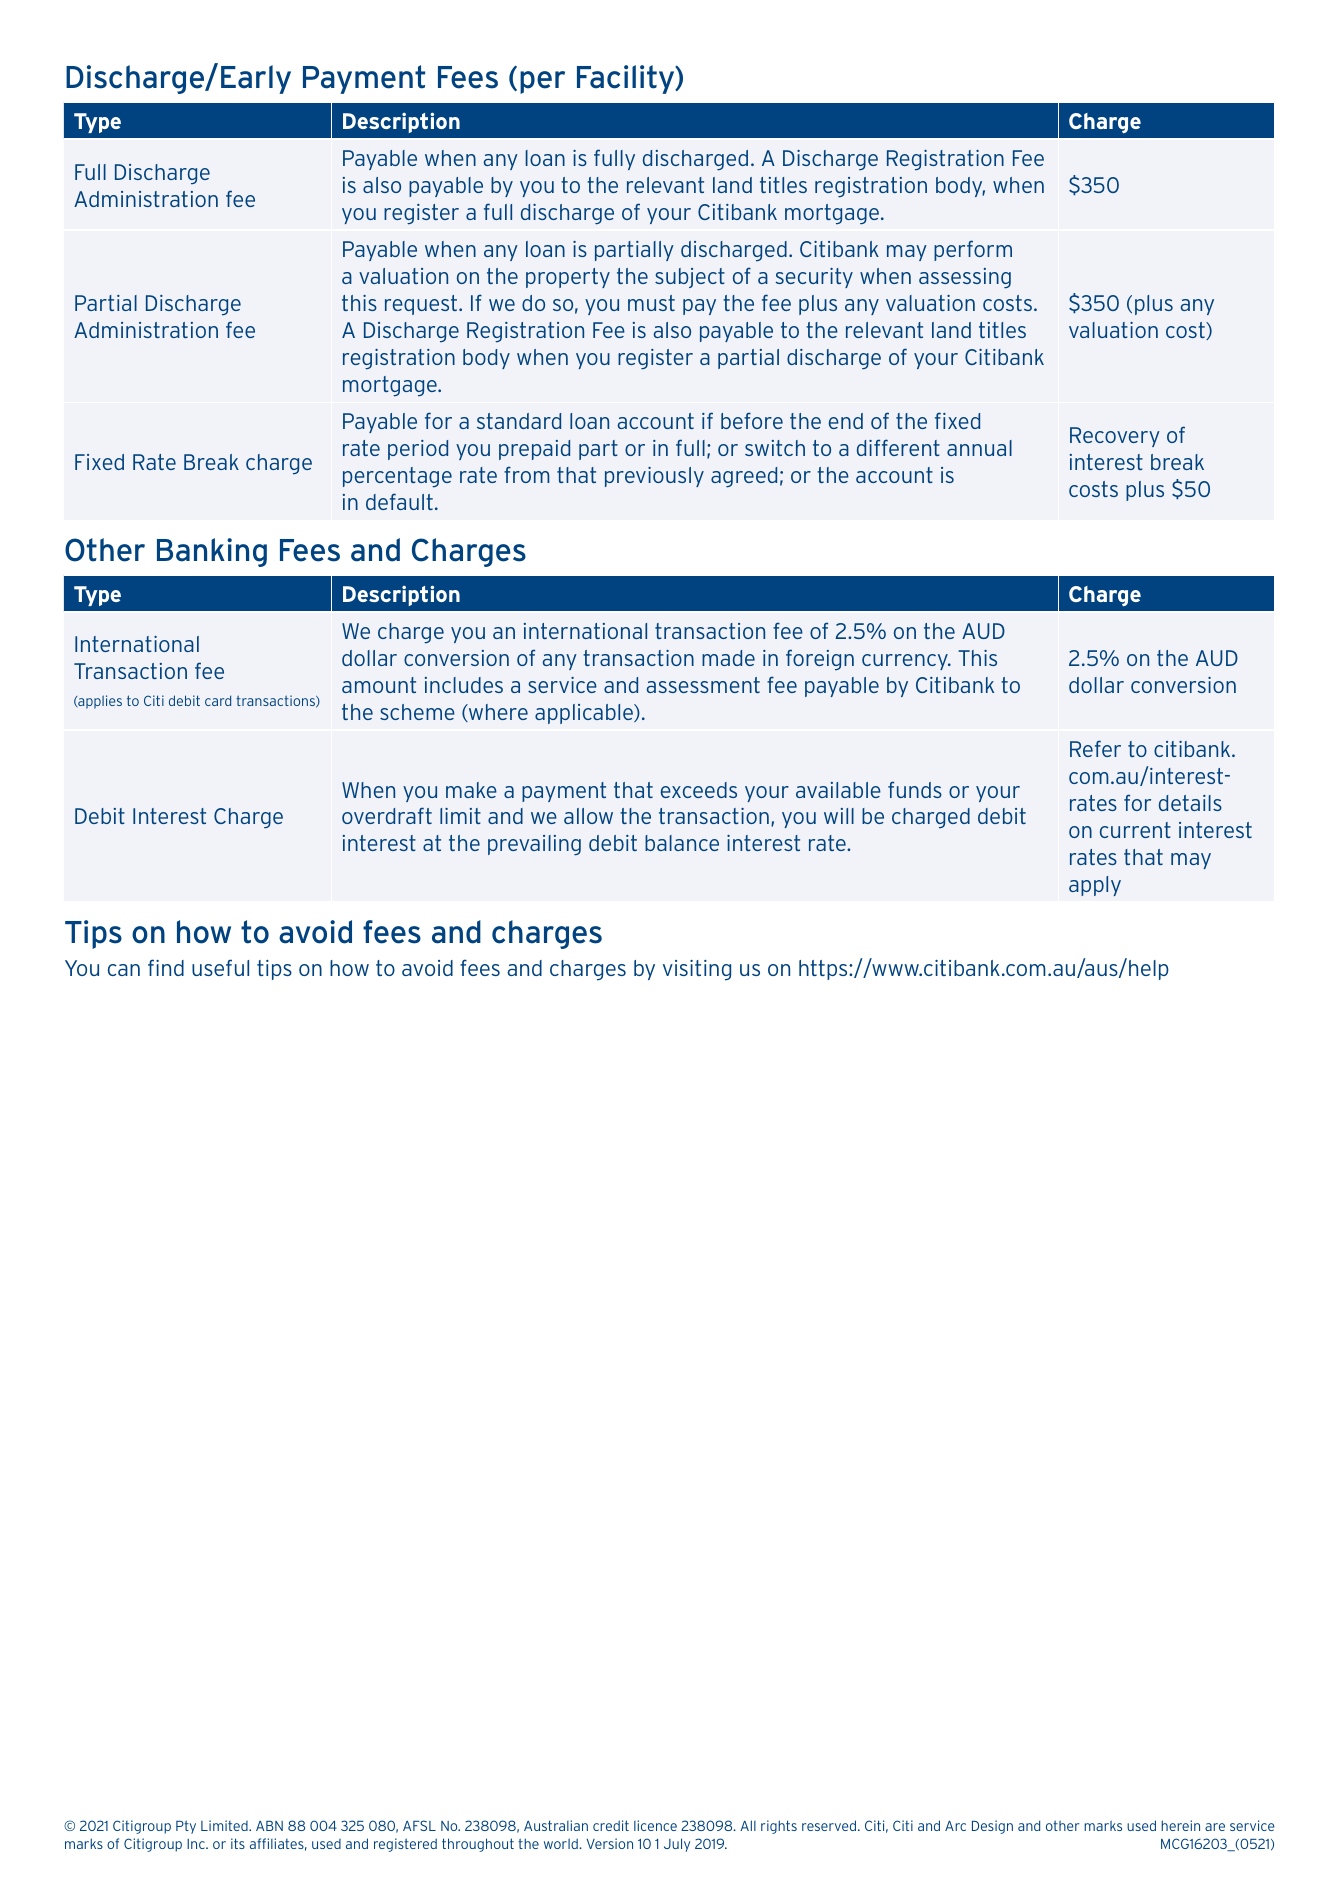  I want to click on useful, so click(220, 967).
